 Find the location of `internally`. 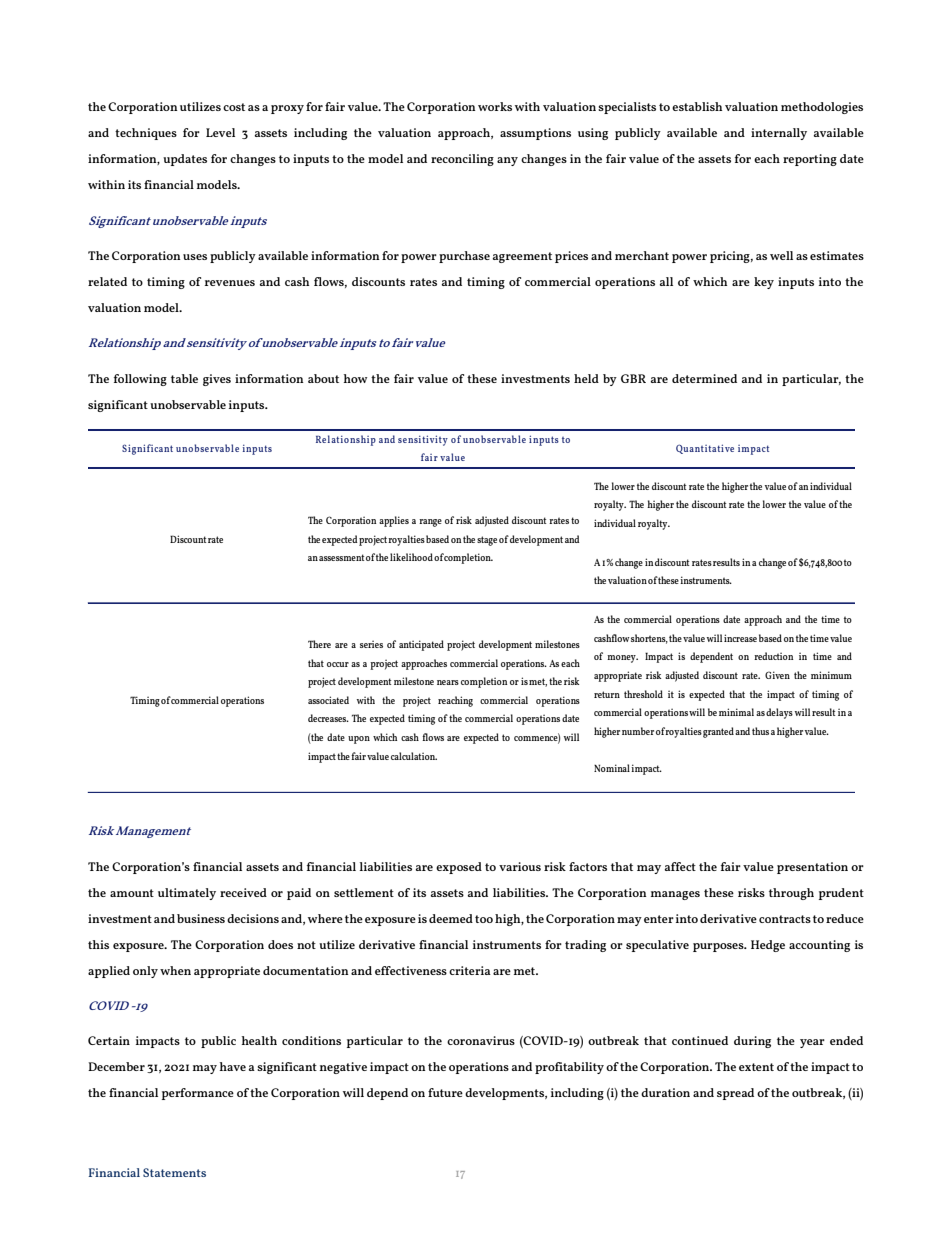

internally is located at coordinates (779, 134).
